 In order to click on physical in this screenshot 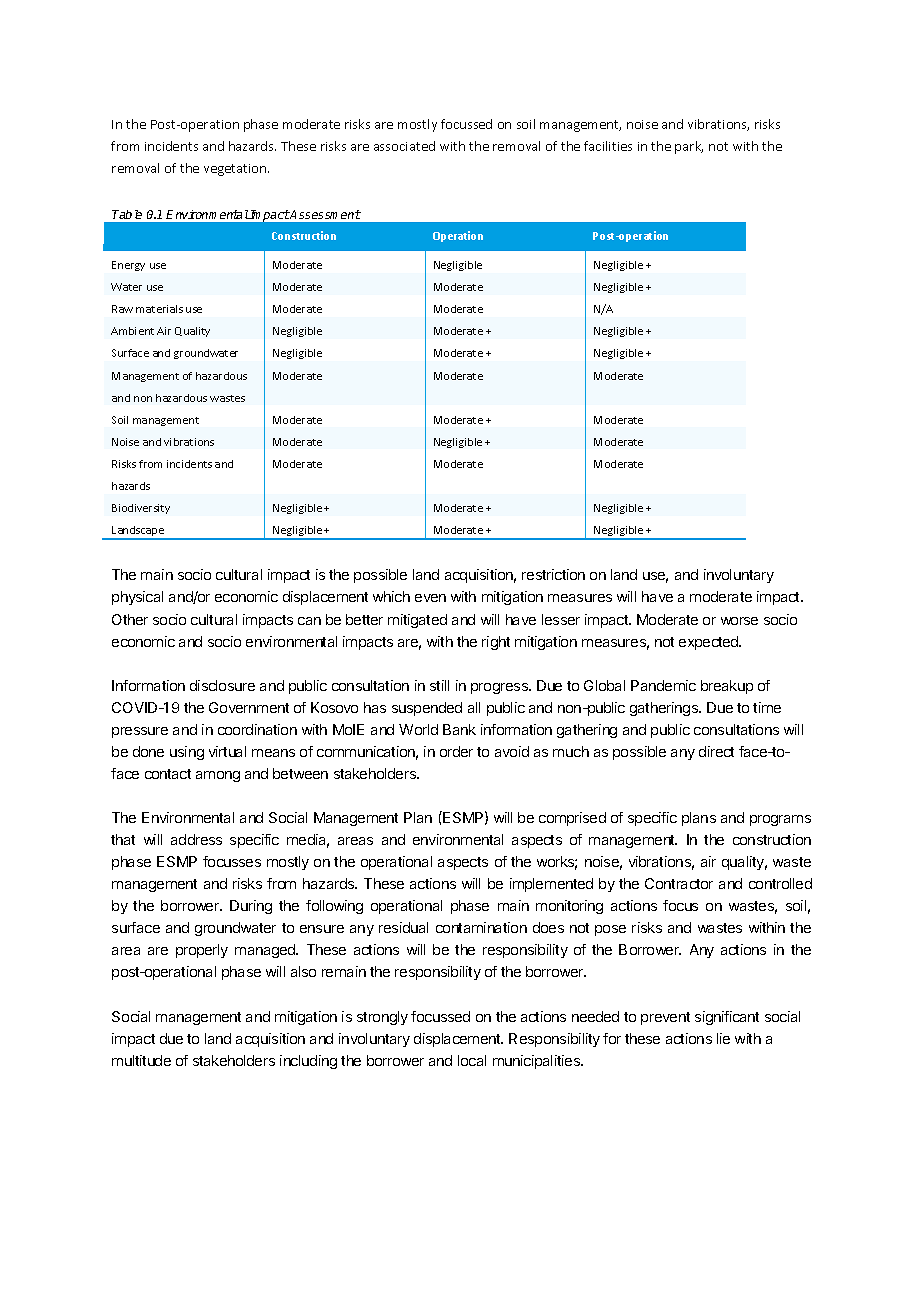, I will do `click(137, 598)`.
